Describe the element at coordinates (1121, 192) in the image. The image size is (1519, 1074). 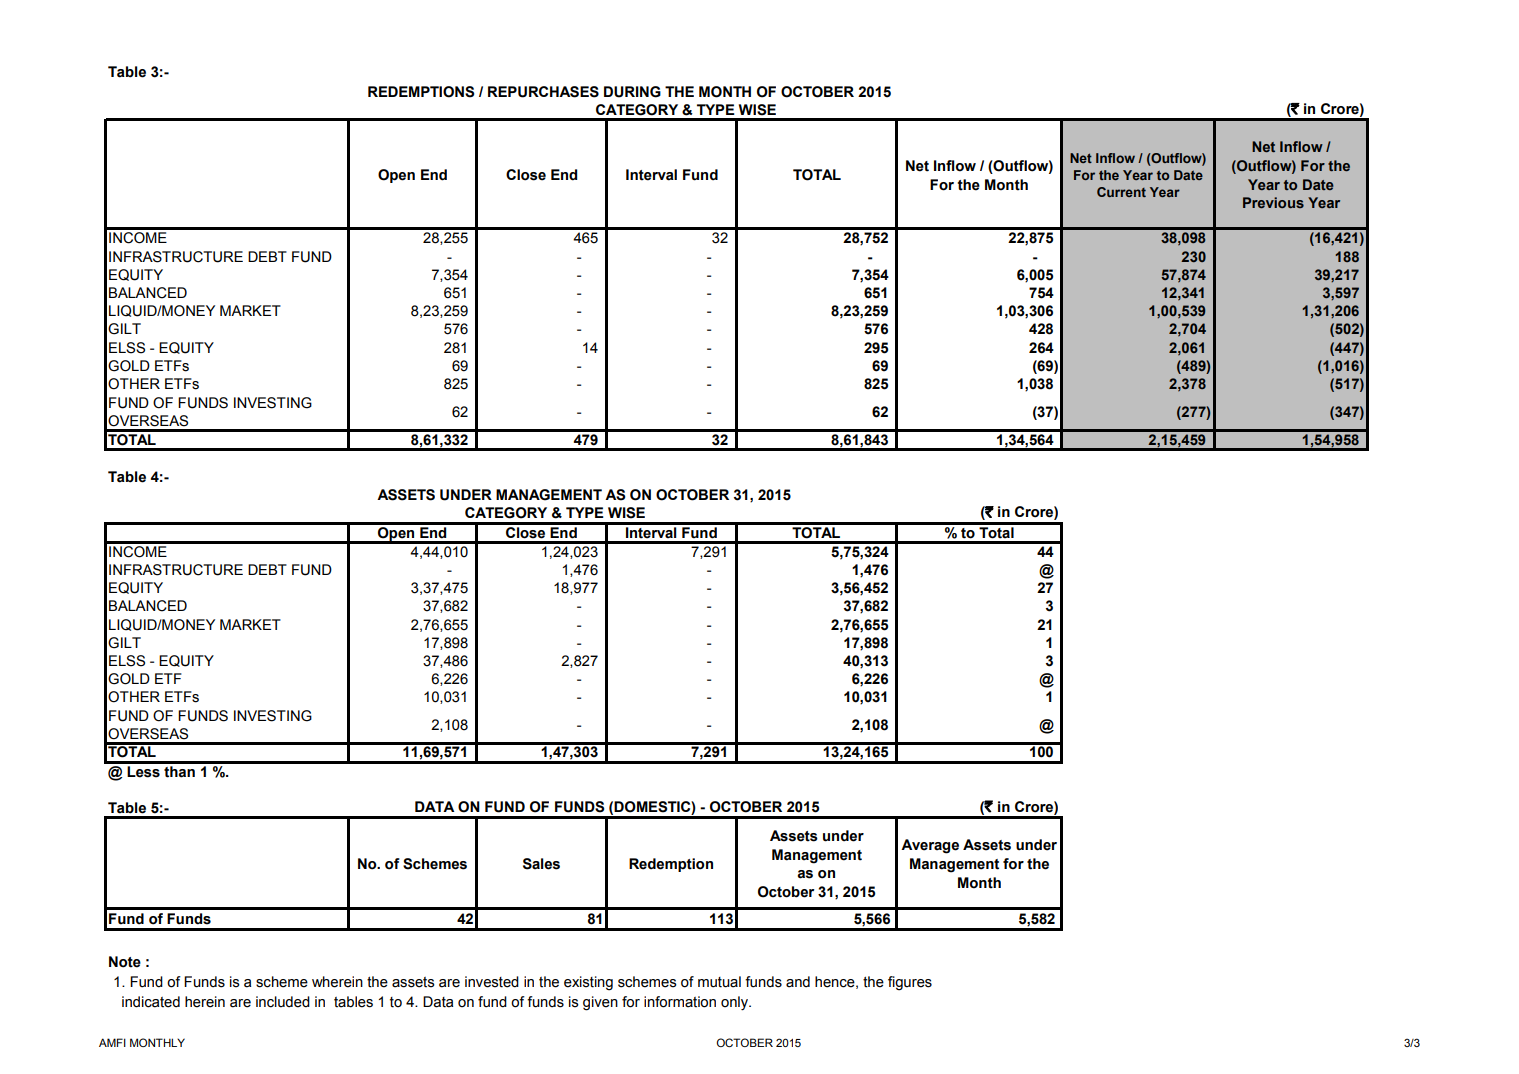
I see `Current` at that location.
